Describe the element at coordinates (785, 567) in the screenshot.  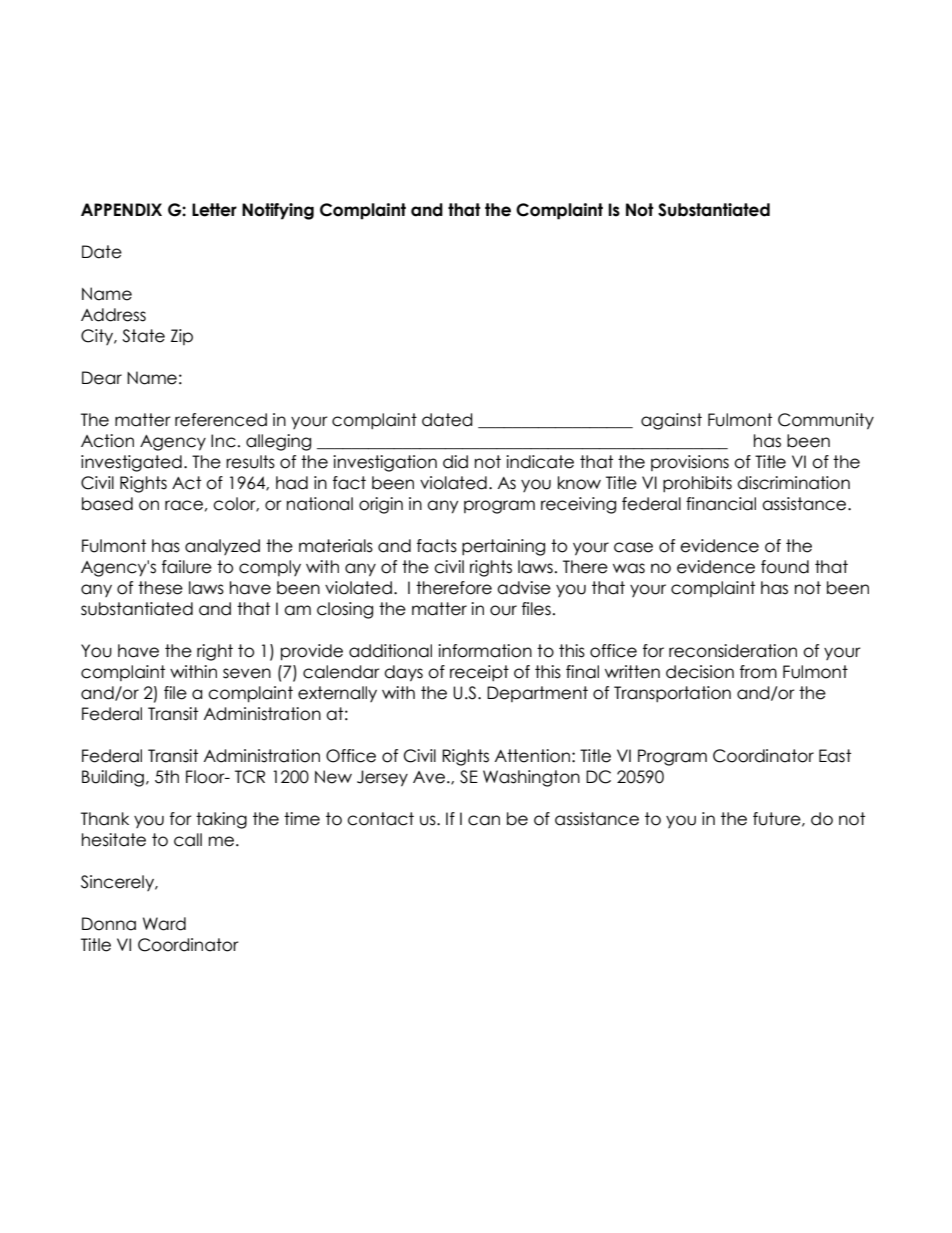
I see `found` at that location.
